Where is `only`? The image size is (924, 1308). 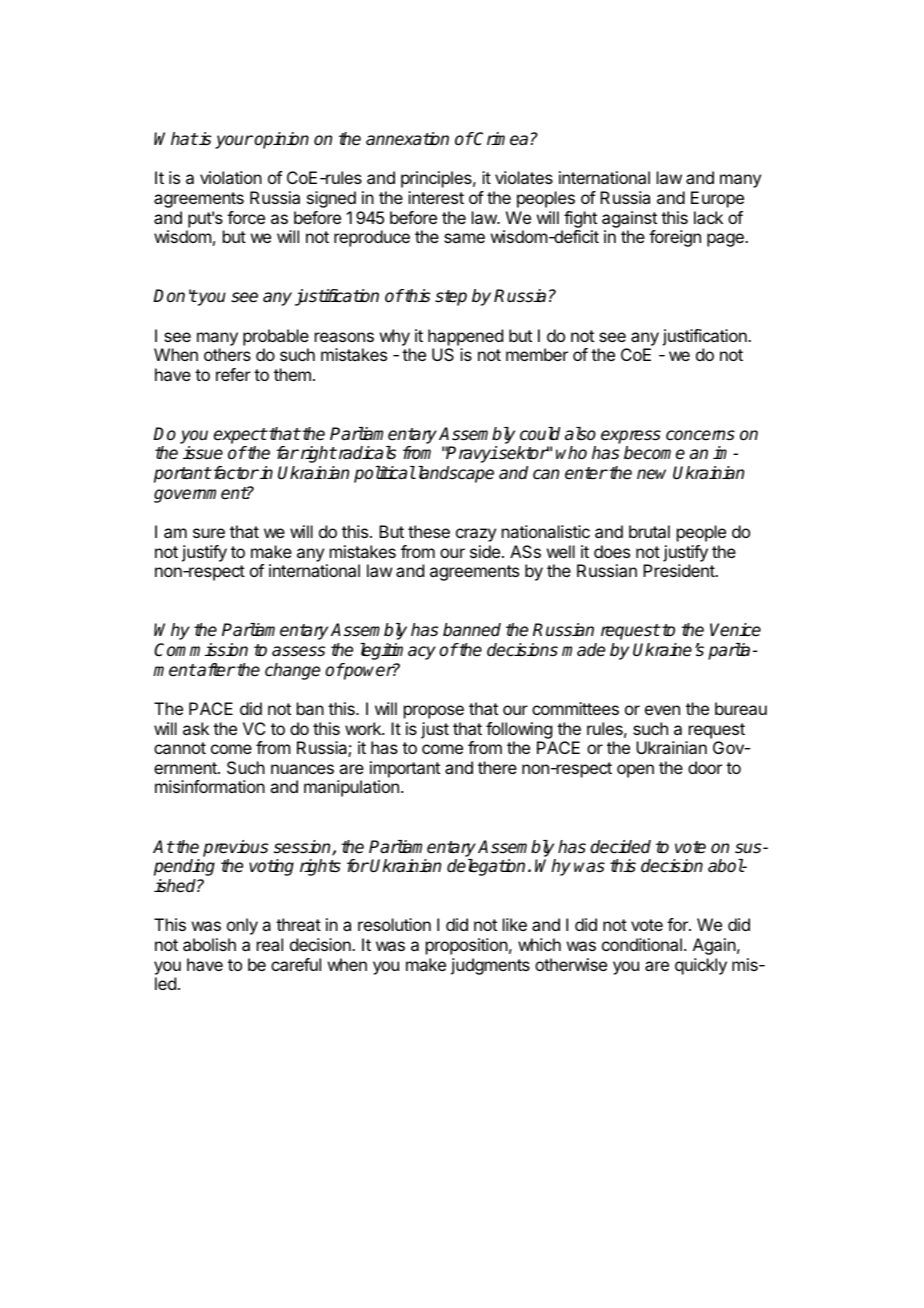 only is located at coordinates (242, 926).
